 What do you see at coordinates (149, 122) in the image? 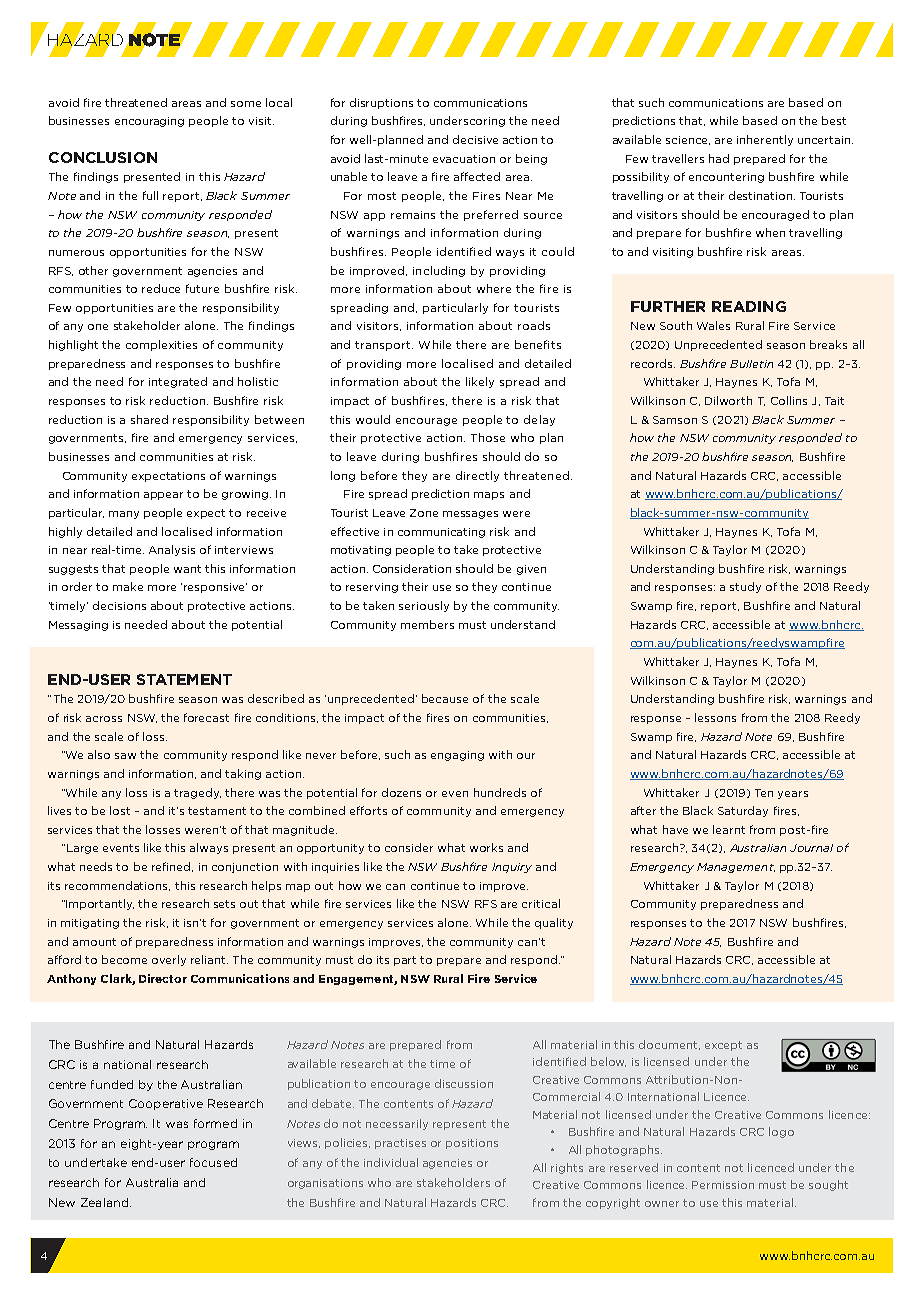
I see `encouraging` at bounding box center [149, 122].
